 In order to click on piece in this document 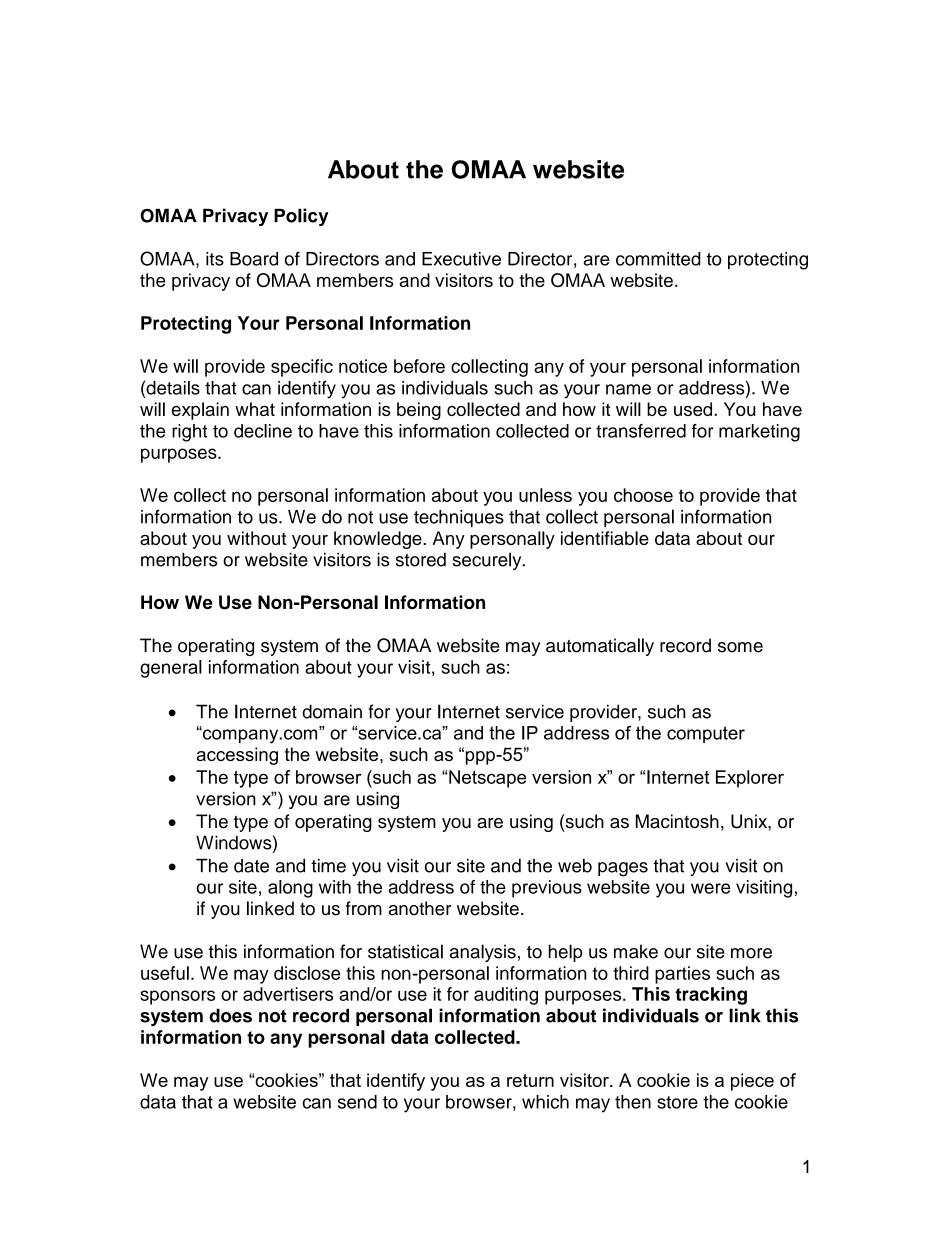, I will do `click(752, 1082)`.
